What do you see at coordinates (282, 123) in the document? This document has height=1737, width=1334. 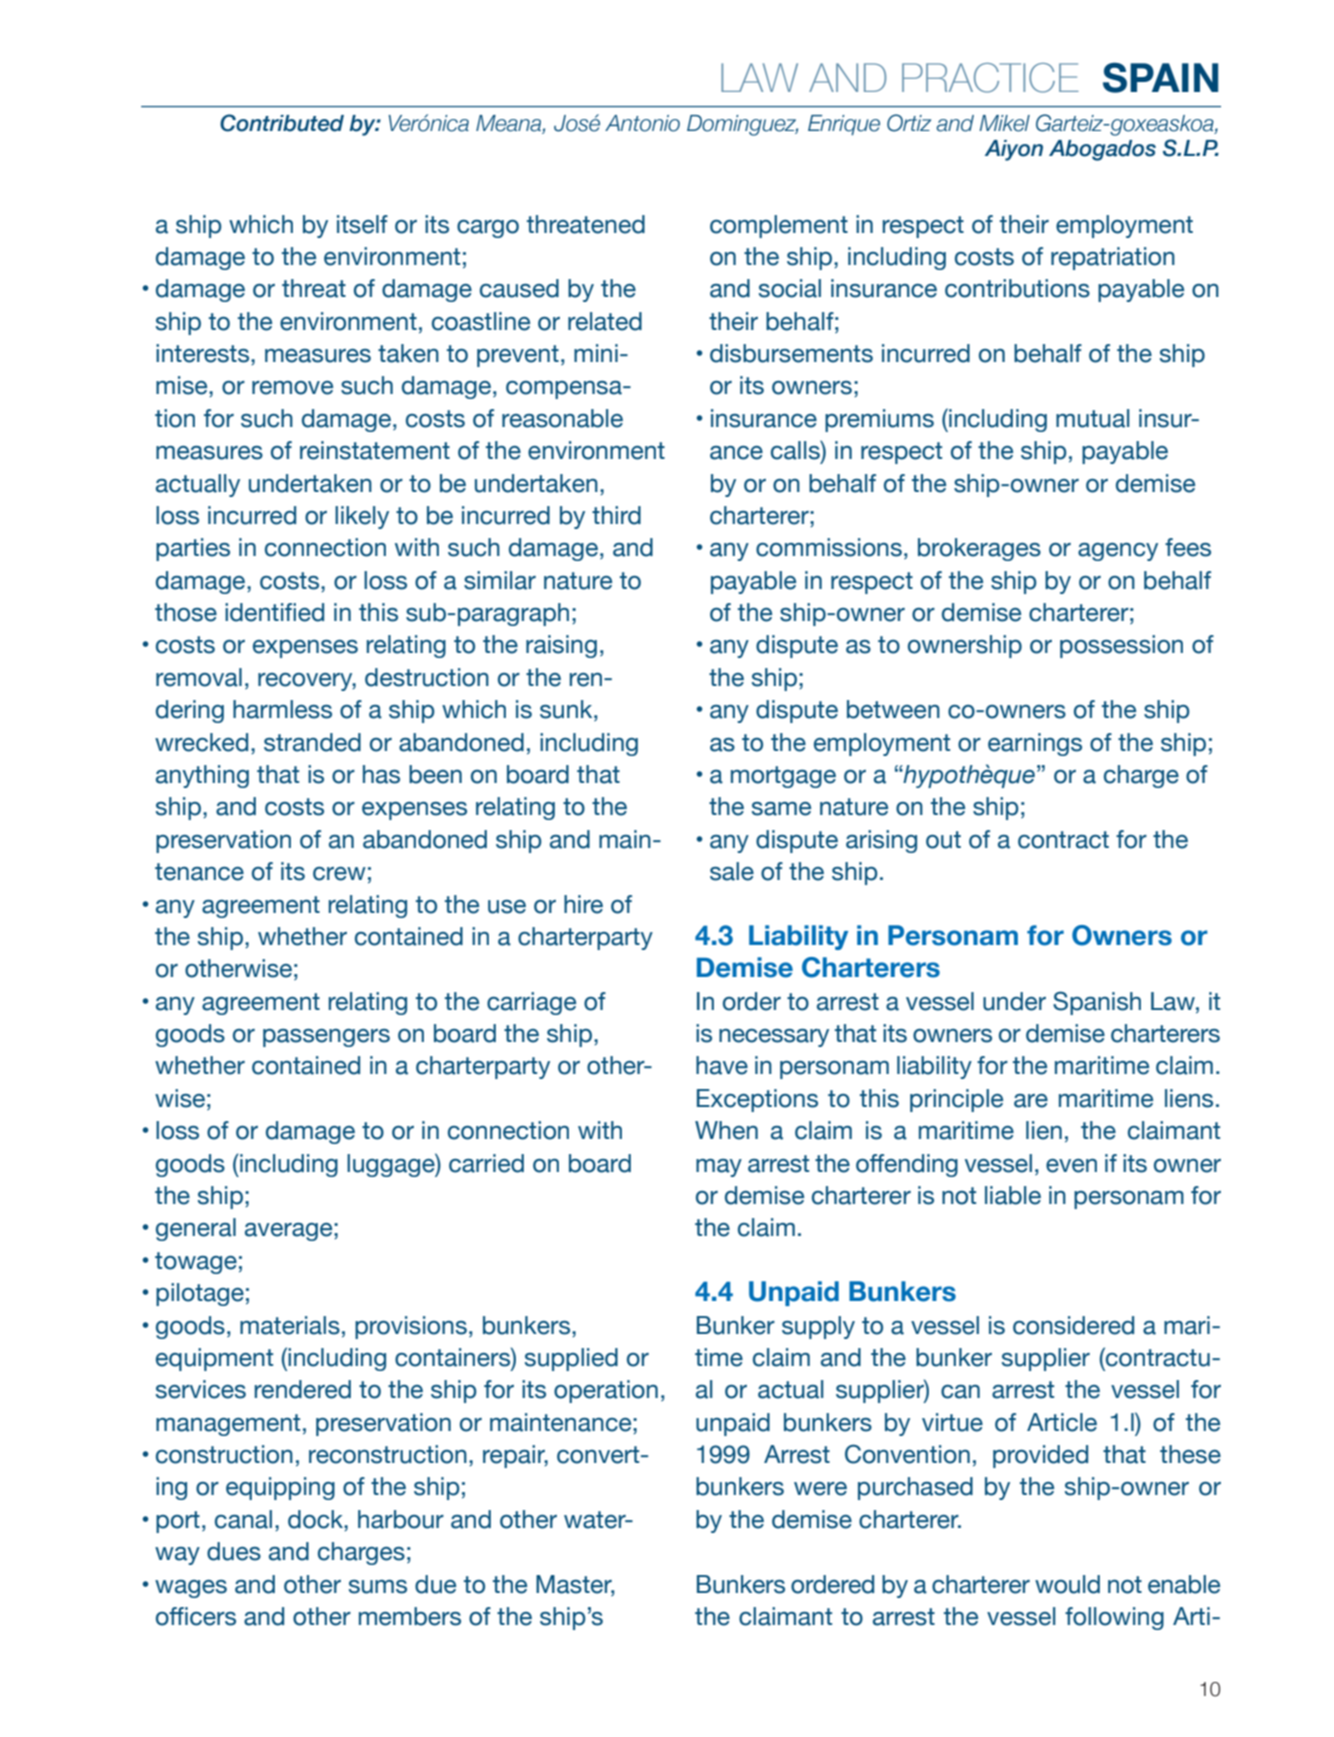 I see `Contributed` at bounding box center [282, 123].
